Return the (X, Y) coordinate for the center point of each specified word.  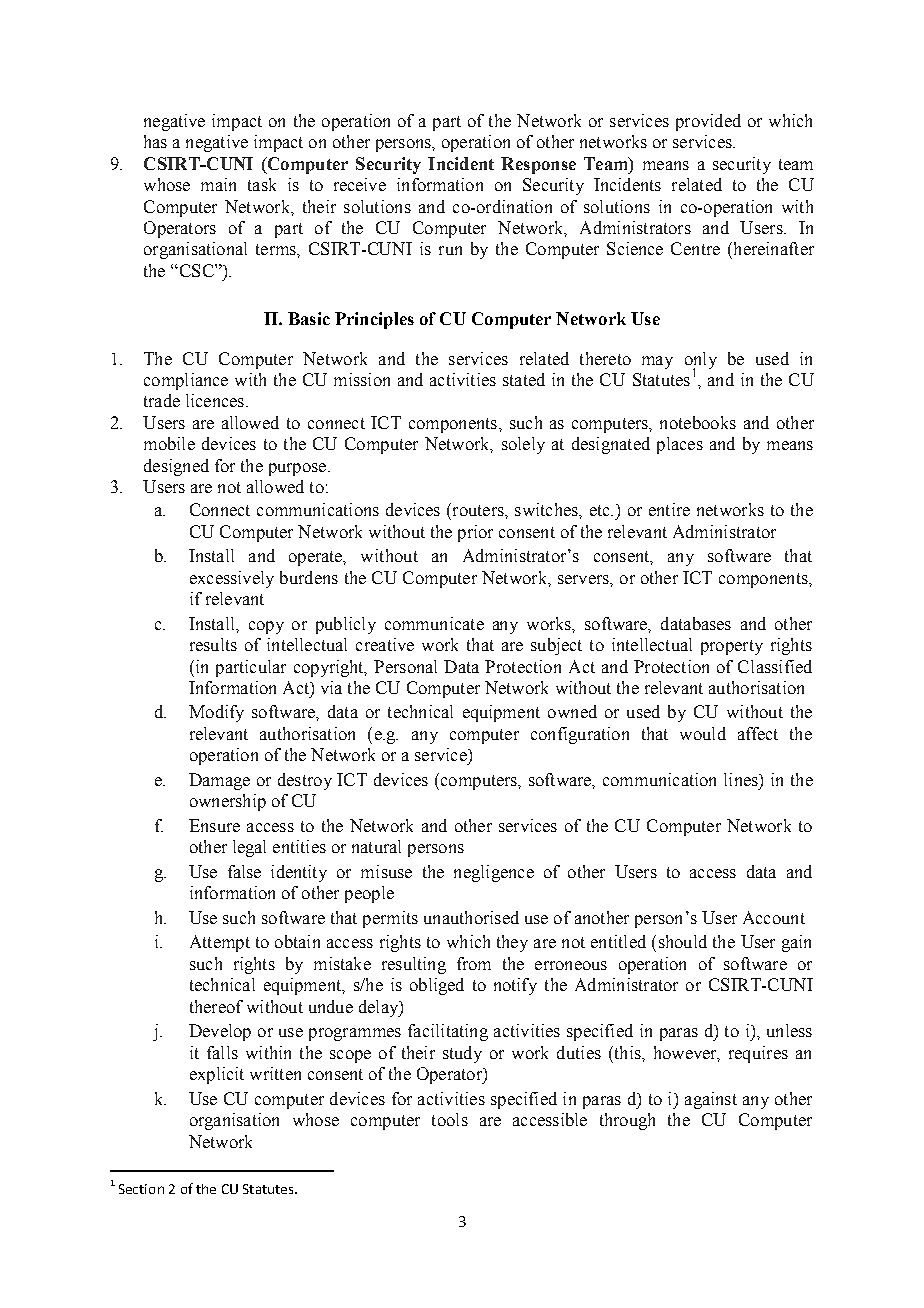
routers (478, 509)
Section (141, 1189)
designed (176, 467)
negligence (494, 873)
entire (669, 509)
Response (538, 165)
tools (450, 1119)
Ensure (214, 825)
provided (708, 122)
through (627, 1121)
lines (742, 779)
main (218, 184)
